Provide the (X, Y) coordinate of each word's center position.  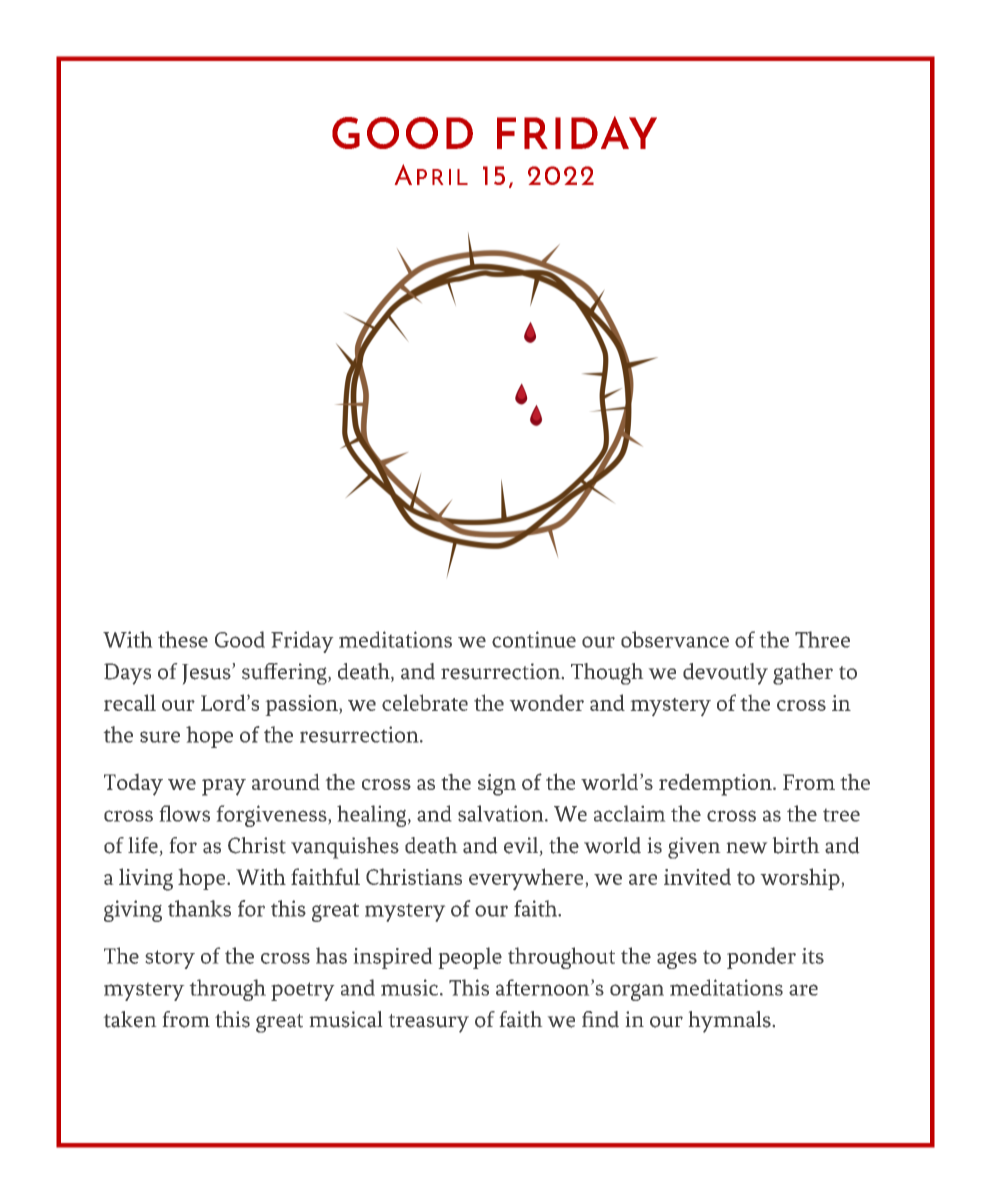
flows (185, 813)
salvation (502, 813)
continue (534, 639)
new (747, 848)
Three (822, 639)
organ (637, 992)
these (183, 639)
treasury (429, 1023)
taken (130, 1019)
